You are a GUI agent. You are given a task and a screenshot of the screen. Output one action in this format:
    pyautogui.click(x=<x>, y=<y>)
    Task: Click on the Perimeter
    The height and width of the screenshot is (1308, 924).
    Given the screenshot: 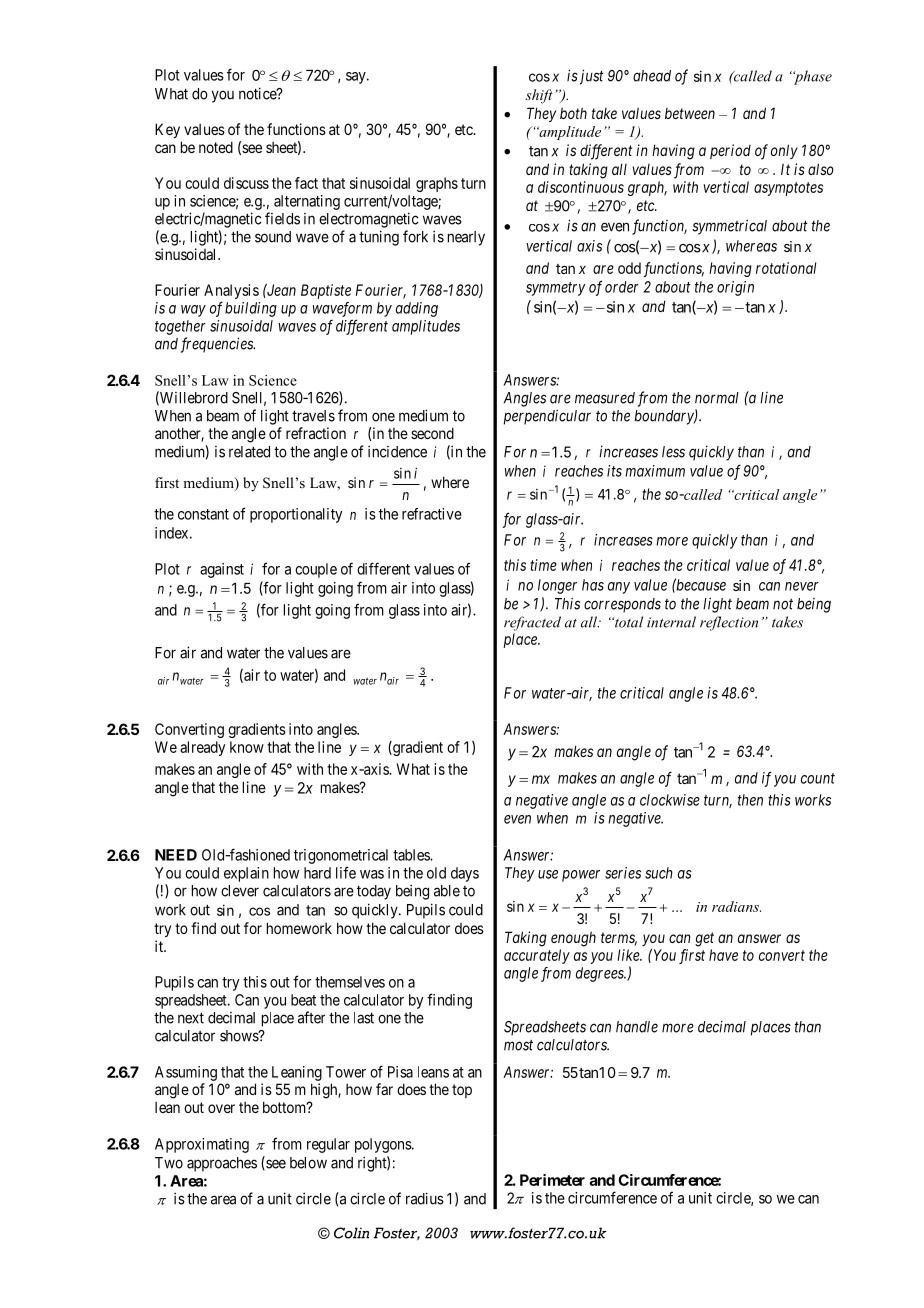 What is the action you would take?
    pyautogui.click(x=552, y=1180)
